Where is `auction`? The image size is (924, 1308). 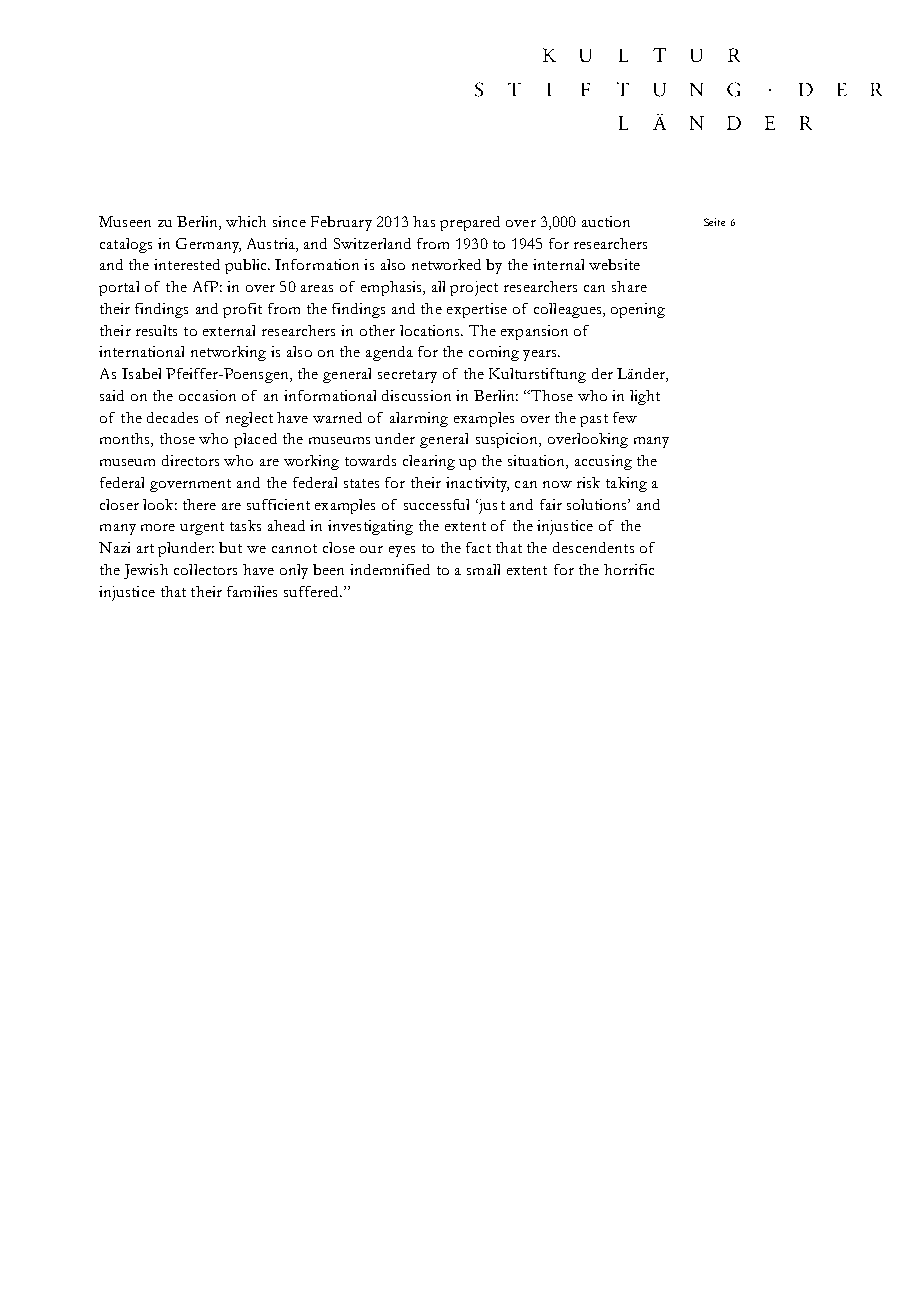 auction is located at coordinates (606, 221).
